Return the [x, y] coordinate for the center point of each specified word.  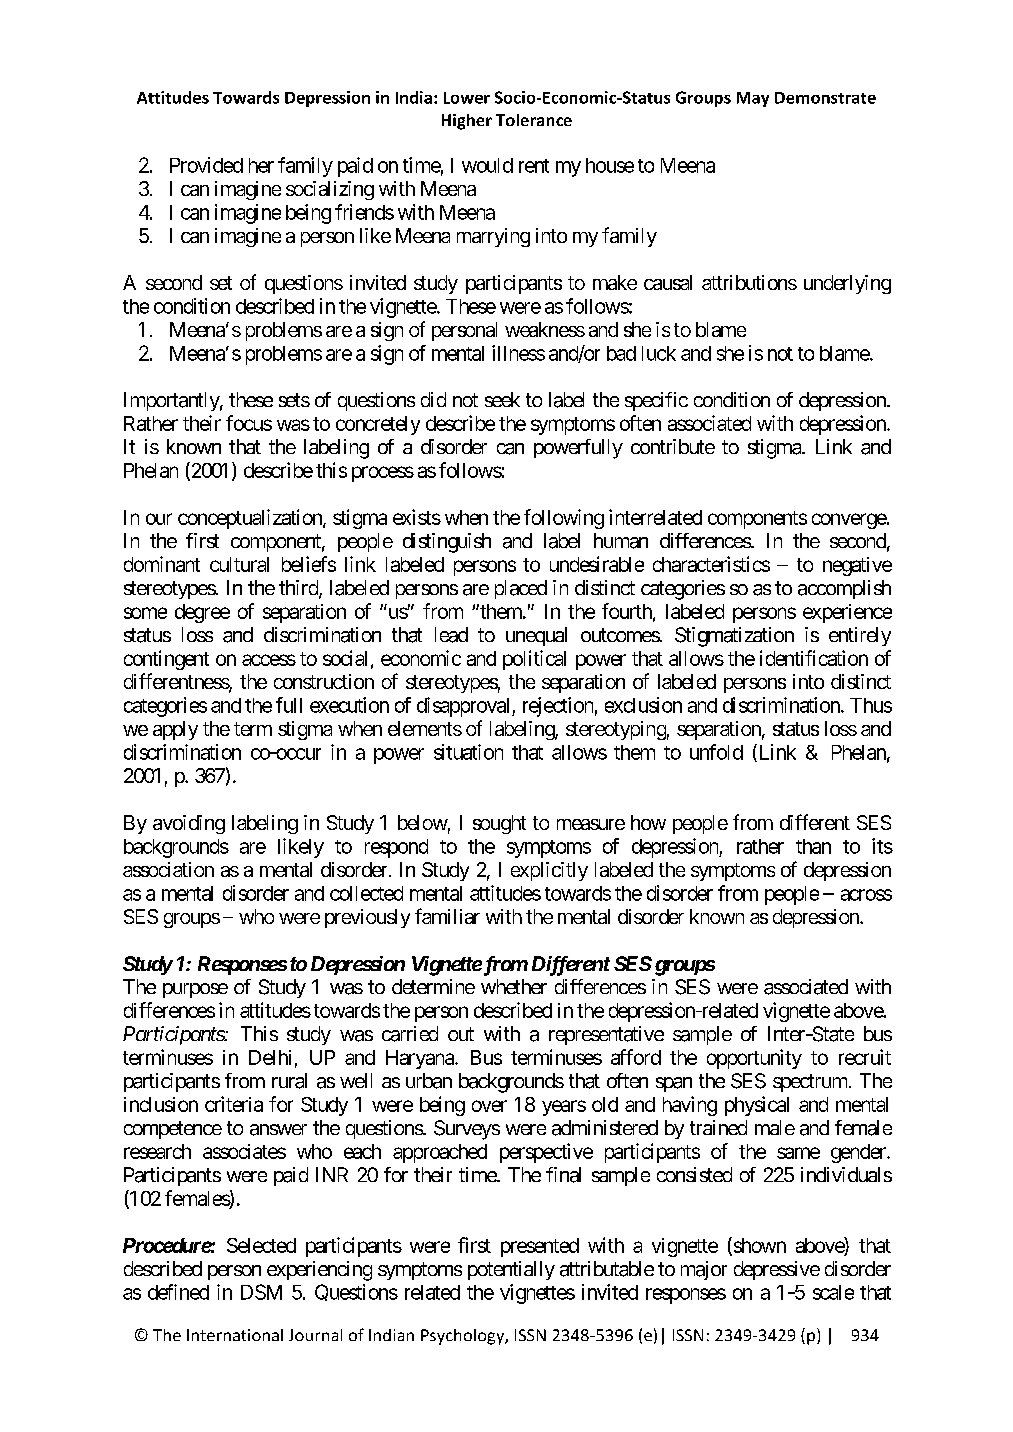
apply [175, 730]
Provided [206, 165]
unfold [716, 752]
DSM [261, 1292]
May [753, 99]
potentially [511, 1270]
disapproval [465, 707]
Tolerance [534, 120]
